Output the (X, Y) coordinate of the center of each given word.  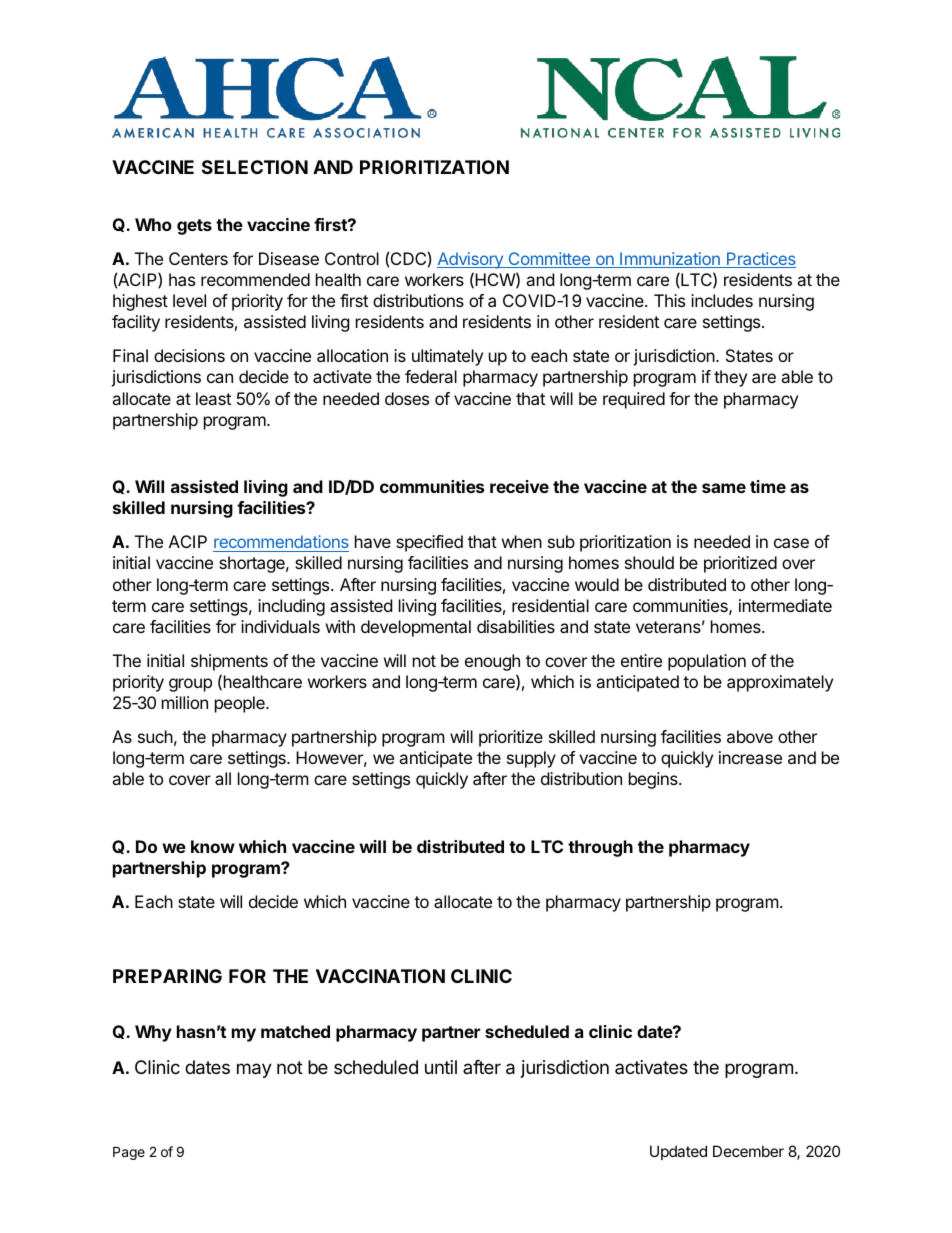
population (707, 662)
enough (492, 662)
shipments (229, 662)
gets (194, 227)
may (254, 1070)
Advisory (471, 260)
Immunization (670, 260)
